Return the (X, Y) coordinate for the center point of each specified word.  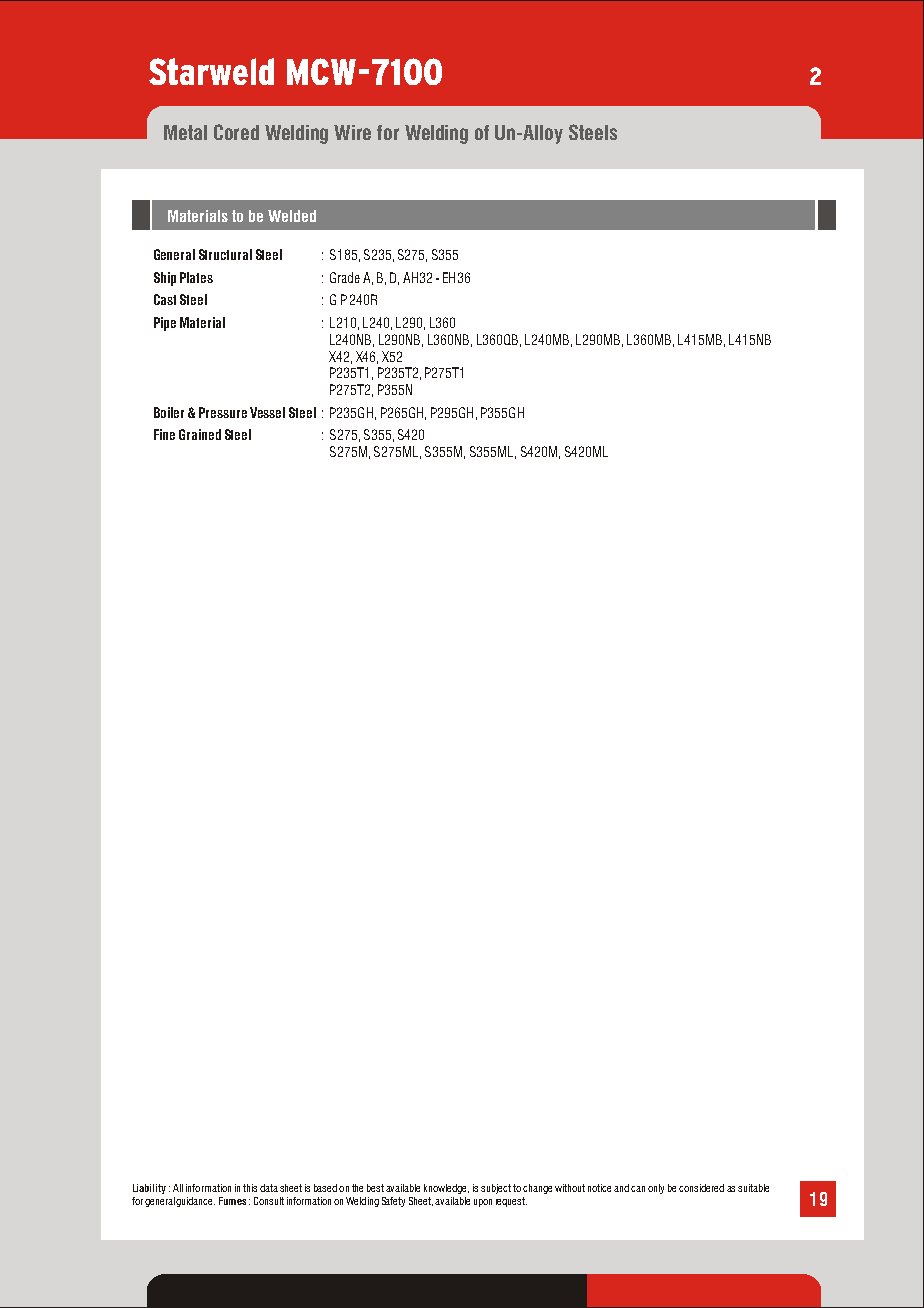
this (250, 1188)
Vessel (267, 412)
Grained (200, 434)
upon (483, 1203)
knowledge (446, 1189)
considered (701, 1188)
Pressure (223, 412)
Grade (345, 277)
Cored (236, 132)
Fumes (232, 1201)
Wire (352, 132)
